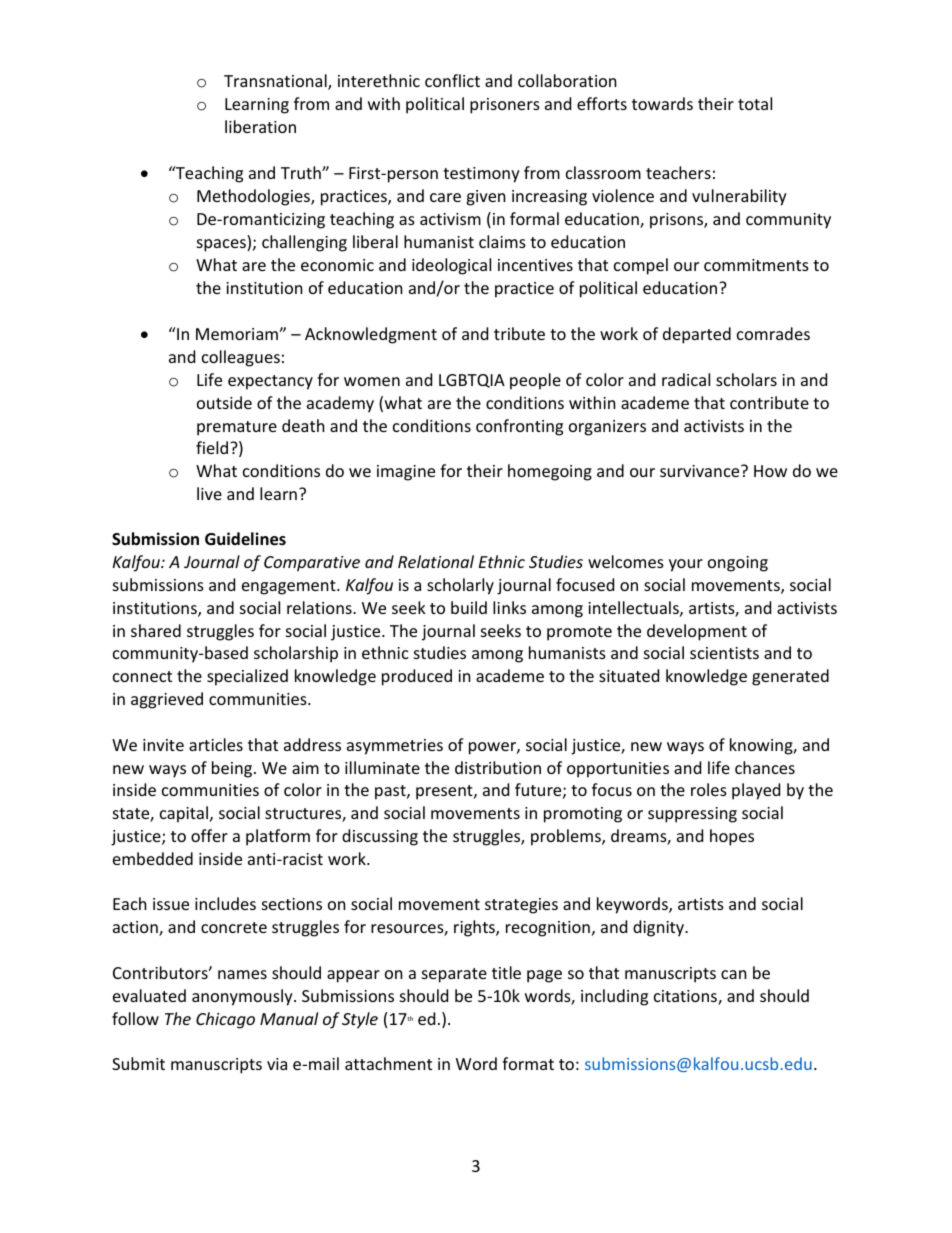 The width and height of the screenshot is (952, 1233). What do you see at coordinates (452, 80) in the screenshot?
I see `conflict` at bounding box center [452, 80].
